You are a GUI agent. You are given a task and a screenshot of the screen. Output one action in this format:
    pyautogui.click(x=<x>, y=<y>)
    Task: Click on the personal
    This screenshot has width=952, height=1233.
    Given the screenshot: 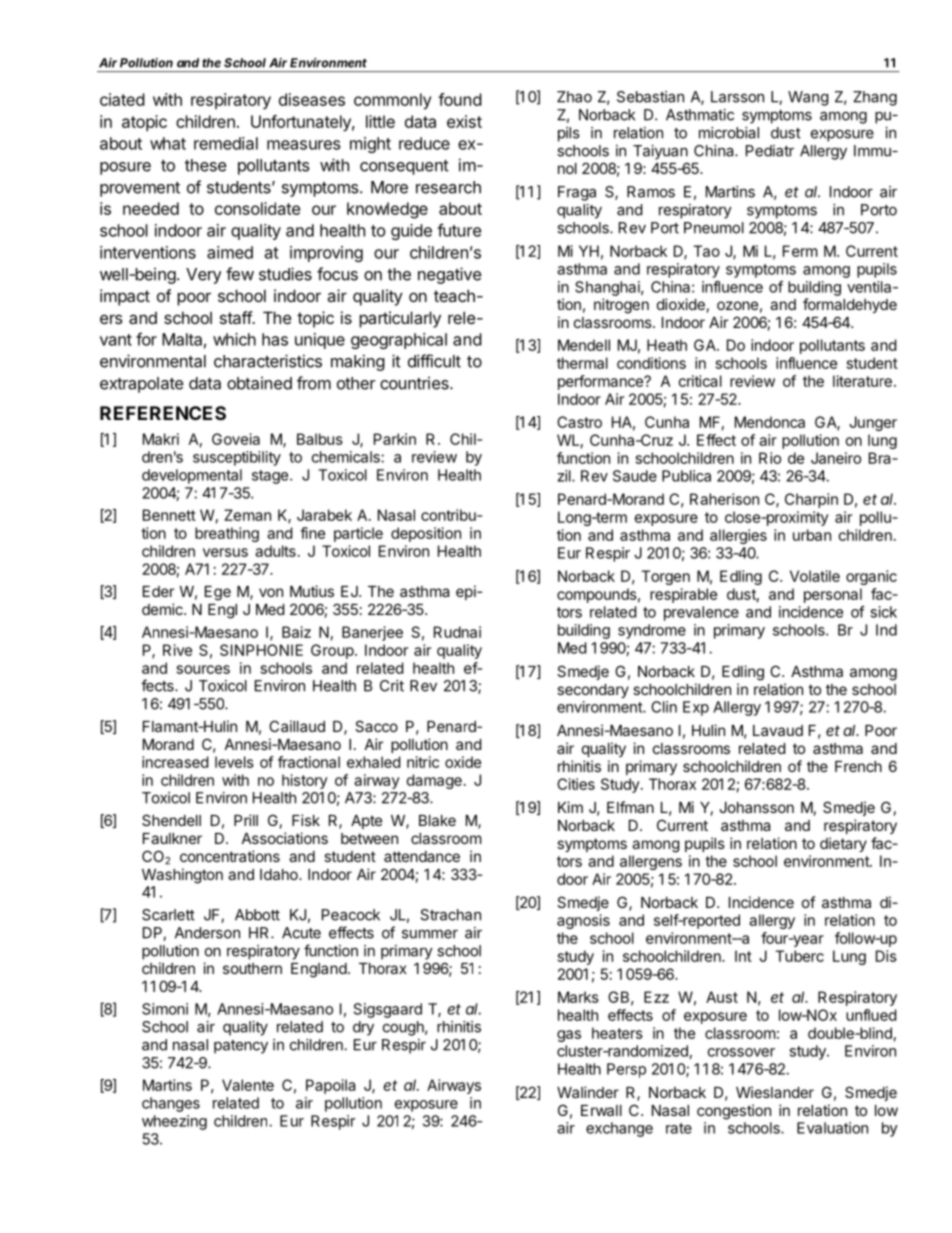 What is the action you would take?
    pyautogui.click(x=833, y=595)
